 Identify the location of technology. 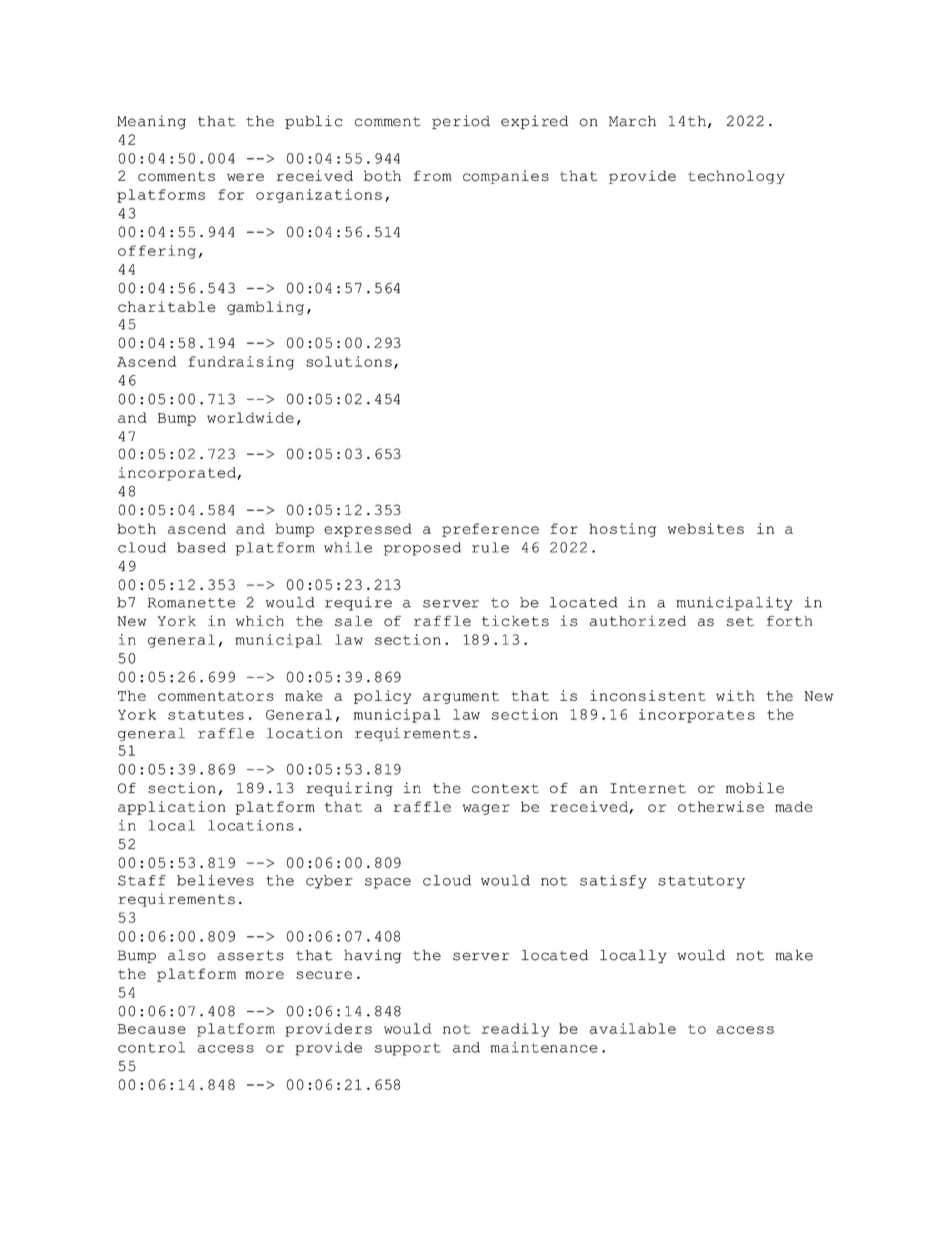
(736, 177).
